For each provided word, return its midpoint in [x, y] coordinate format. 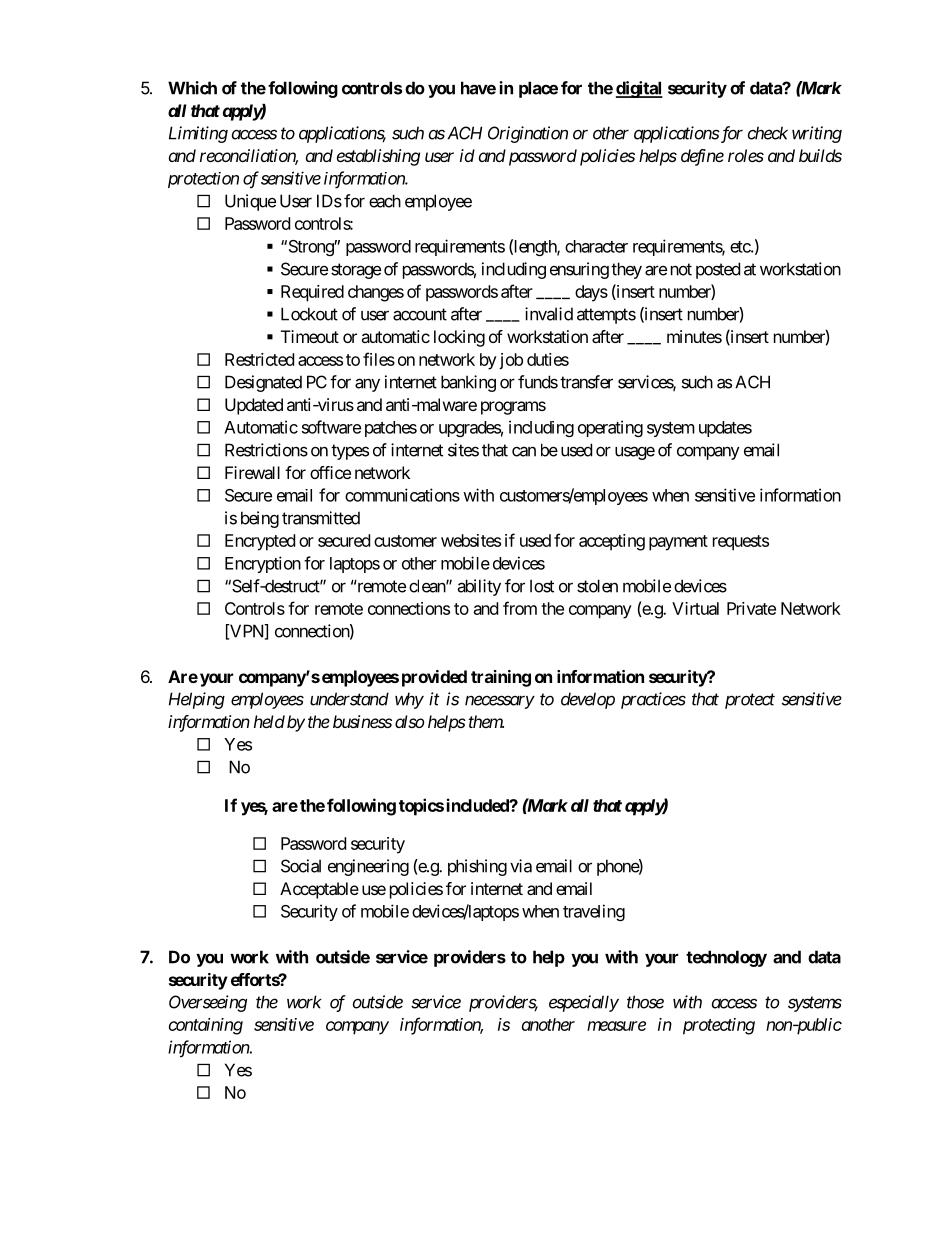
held [269, 721]
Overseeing [208, 1003]
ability [479, 587]
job [511, 361]
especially [584, 1003]
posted [718, 270]
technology [726, 958]
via [521, 866]
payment [678, 543]
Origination [528, 134]
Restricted [259, 359]
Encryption [263, 564]
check [768, 133]
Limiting [198, 134]
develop [588, 700]
